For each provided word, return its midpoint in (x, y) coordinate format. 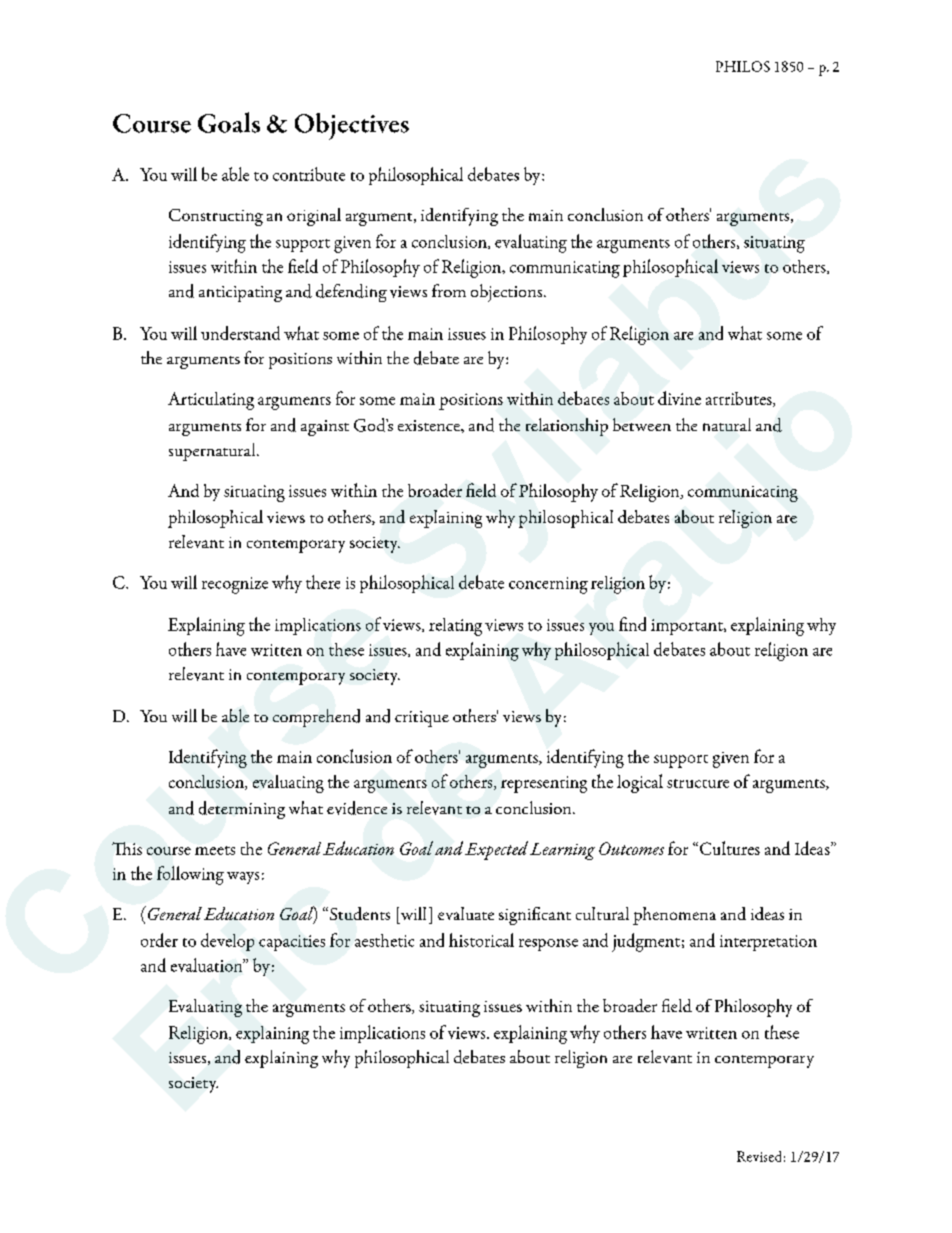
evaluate (466, 913)
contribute (309, 174)
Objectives (352, 126)
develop (227, 942)
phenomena (674, 916)
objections (506, 293)
